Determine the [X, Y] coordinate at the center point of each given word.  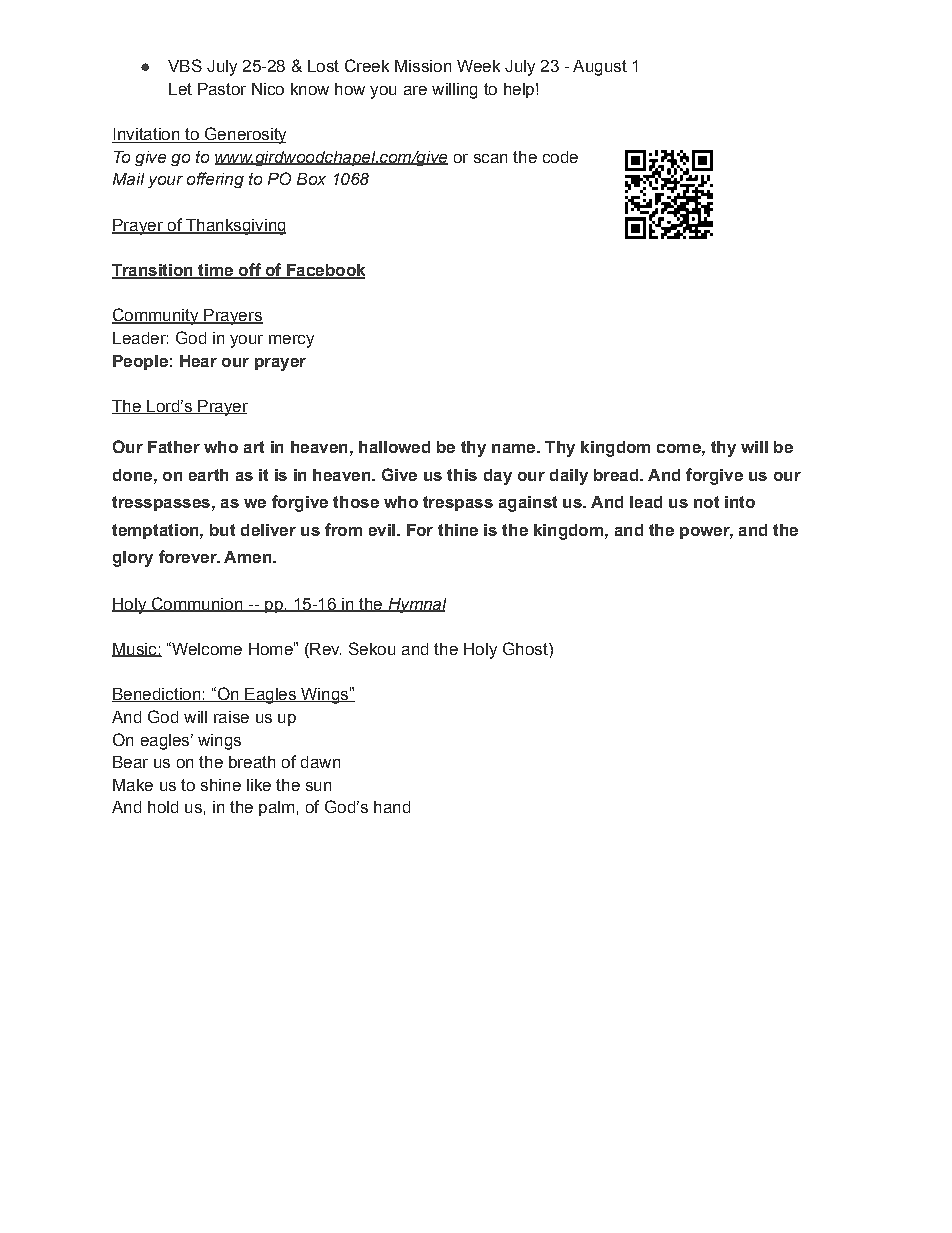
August [600, 68]
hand [392, 807]
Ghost [526, 648]
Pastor [222, 89]
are [415, 90]
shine [221, 785]
